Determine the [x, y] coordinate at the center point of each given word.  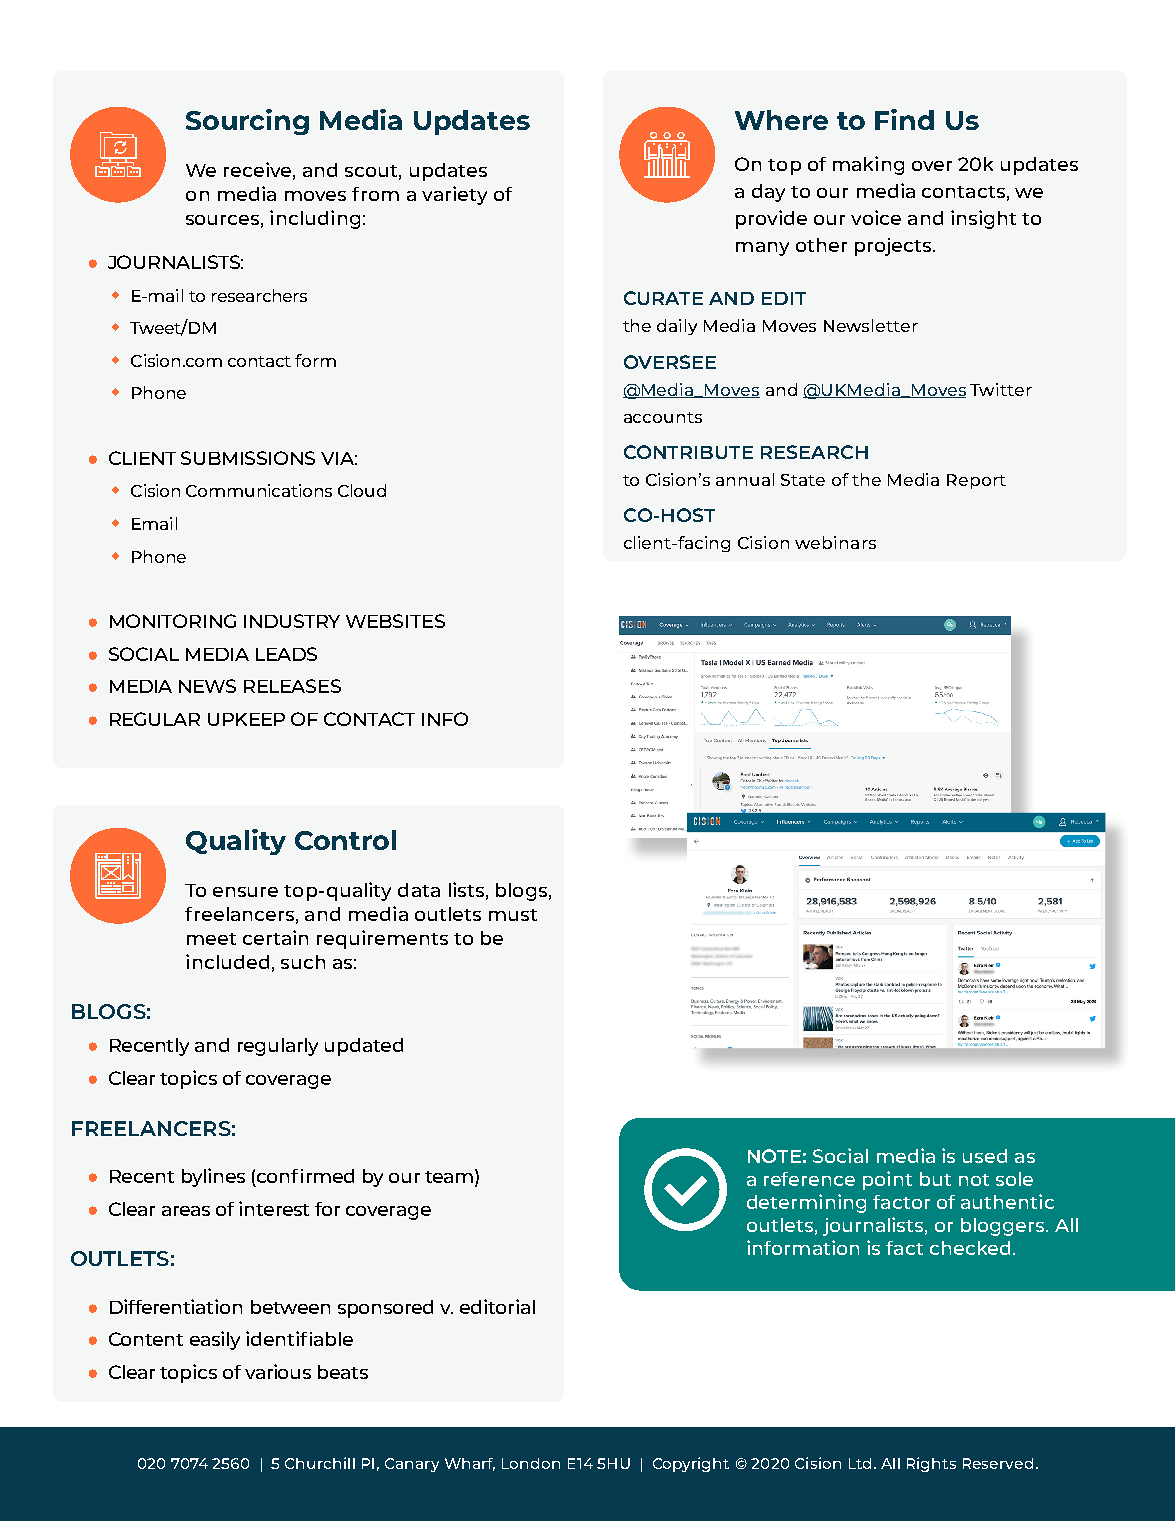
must [513, 915]
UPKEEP [246, 719]
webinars [835, 542]
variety [454, 195]
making [868, 165]
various [278, 1371]
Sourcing [247, 122]
